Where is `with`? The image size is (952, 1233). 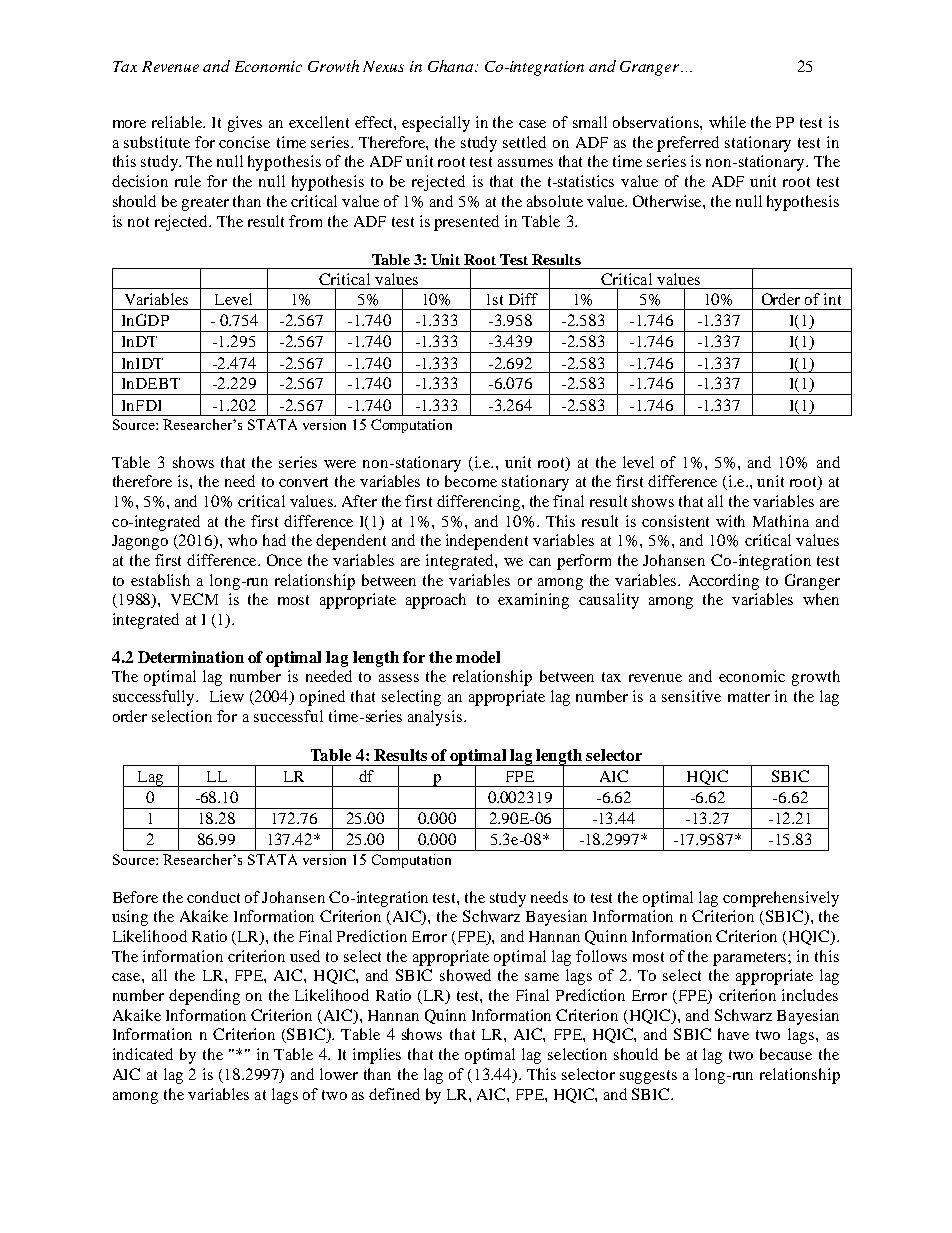 with is located at coordinates (730, 521).
